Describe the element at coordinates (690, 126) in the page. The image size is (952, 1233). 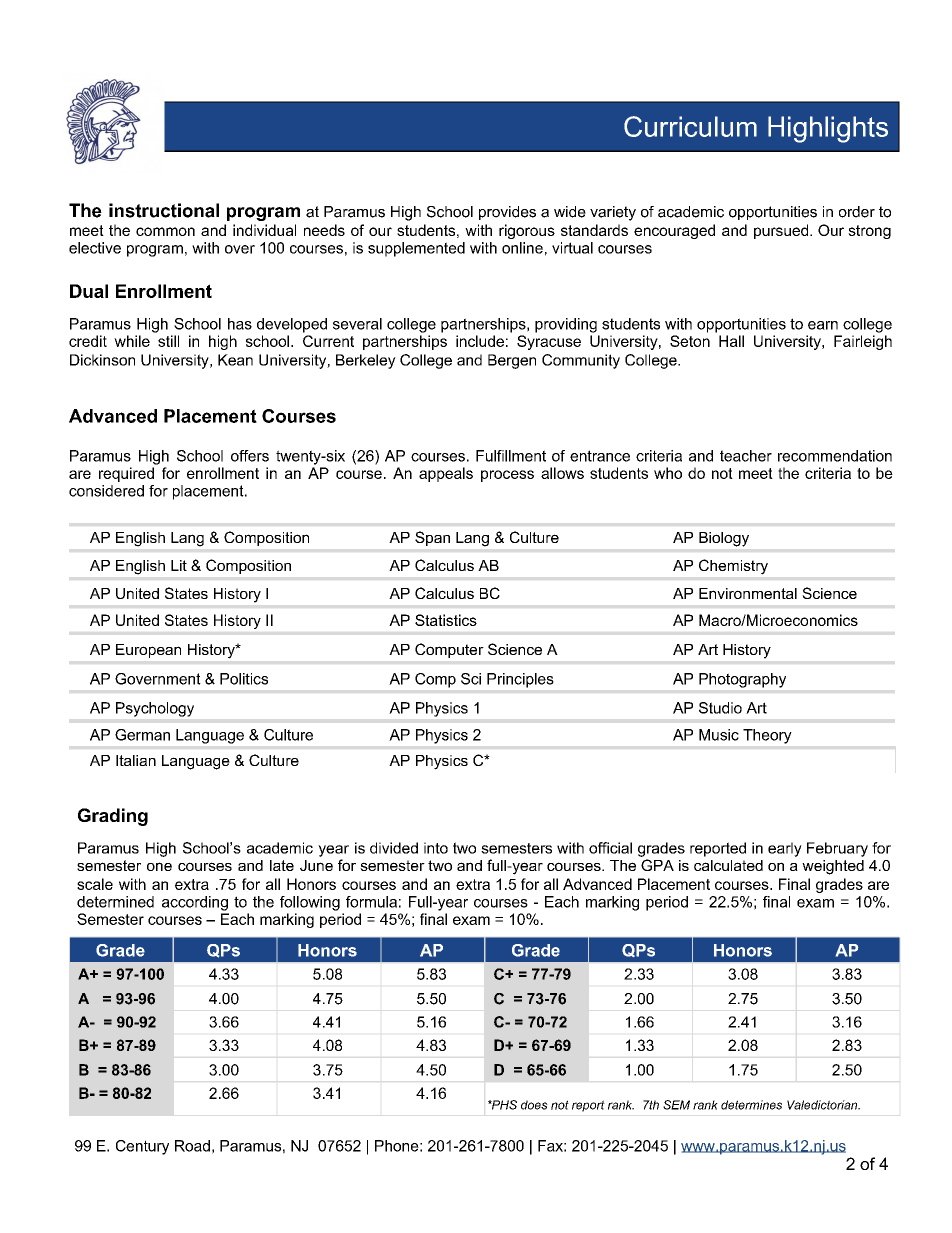
I see `Curriculum` at that location.
